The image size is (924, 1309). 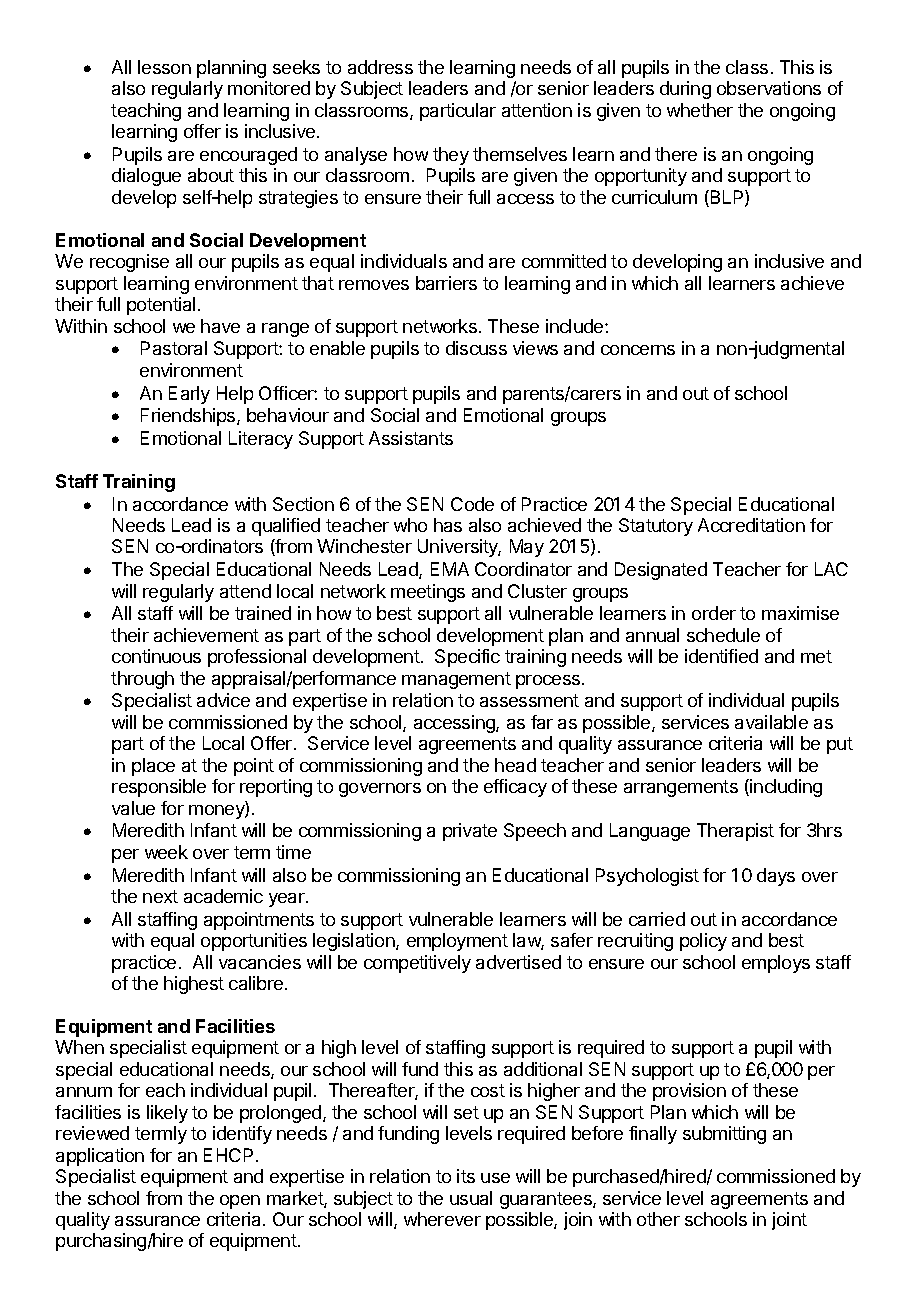 What do you see at coordinates (723, 635) in the screenshot?
I see `schedule` at bounding box center [723, 635].
